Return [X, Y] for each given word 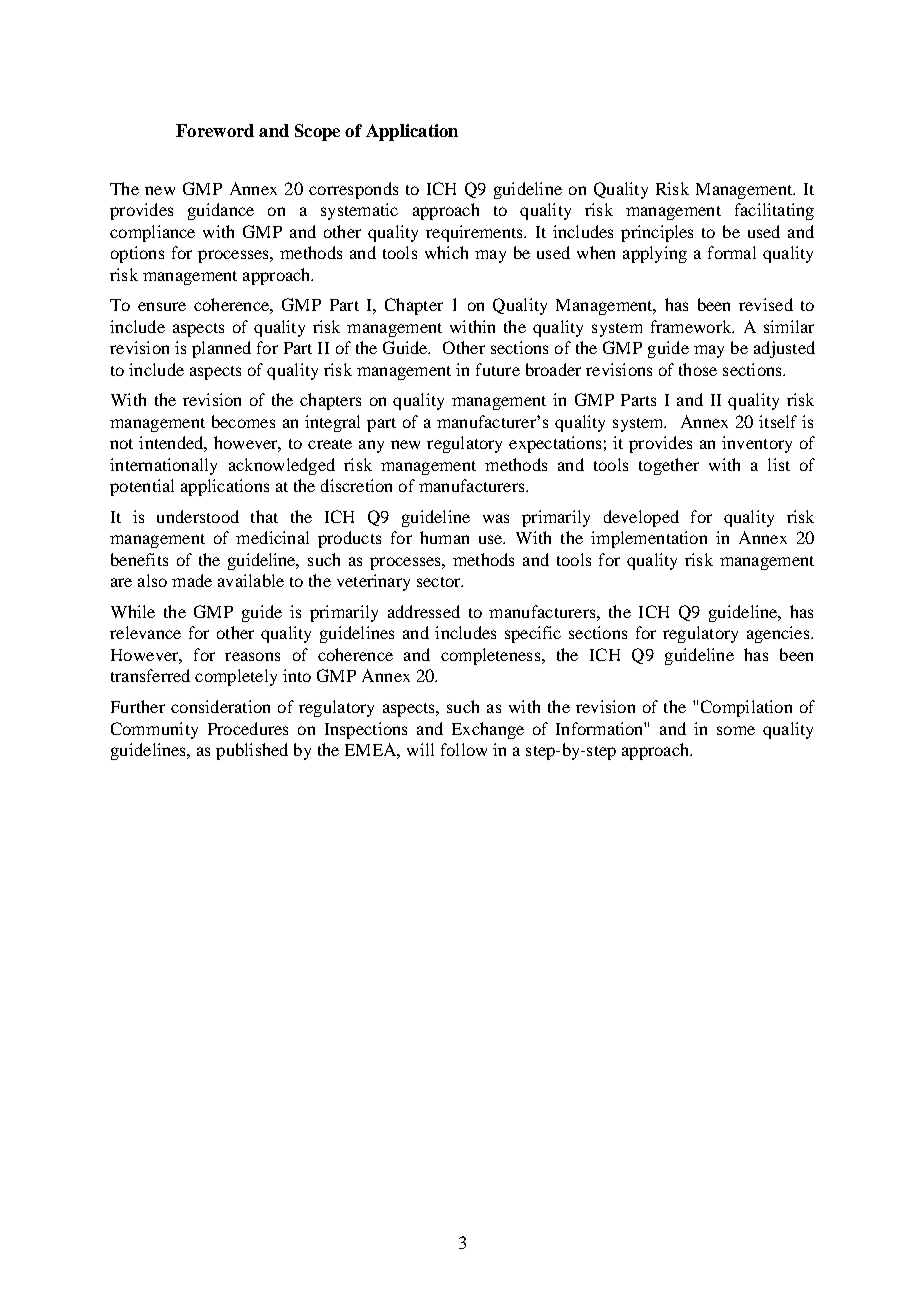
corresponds [353, 190]
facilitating [774, 211]
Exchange [488, 730]
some [736, 730]
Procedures [248, 728]
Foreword [215, 130]
